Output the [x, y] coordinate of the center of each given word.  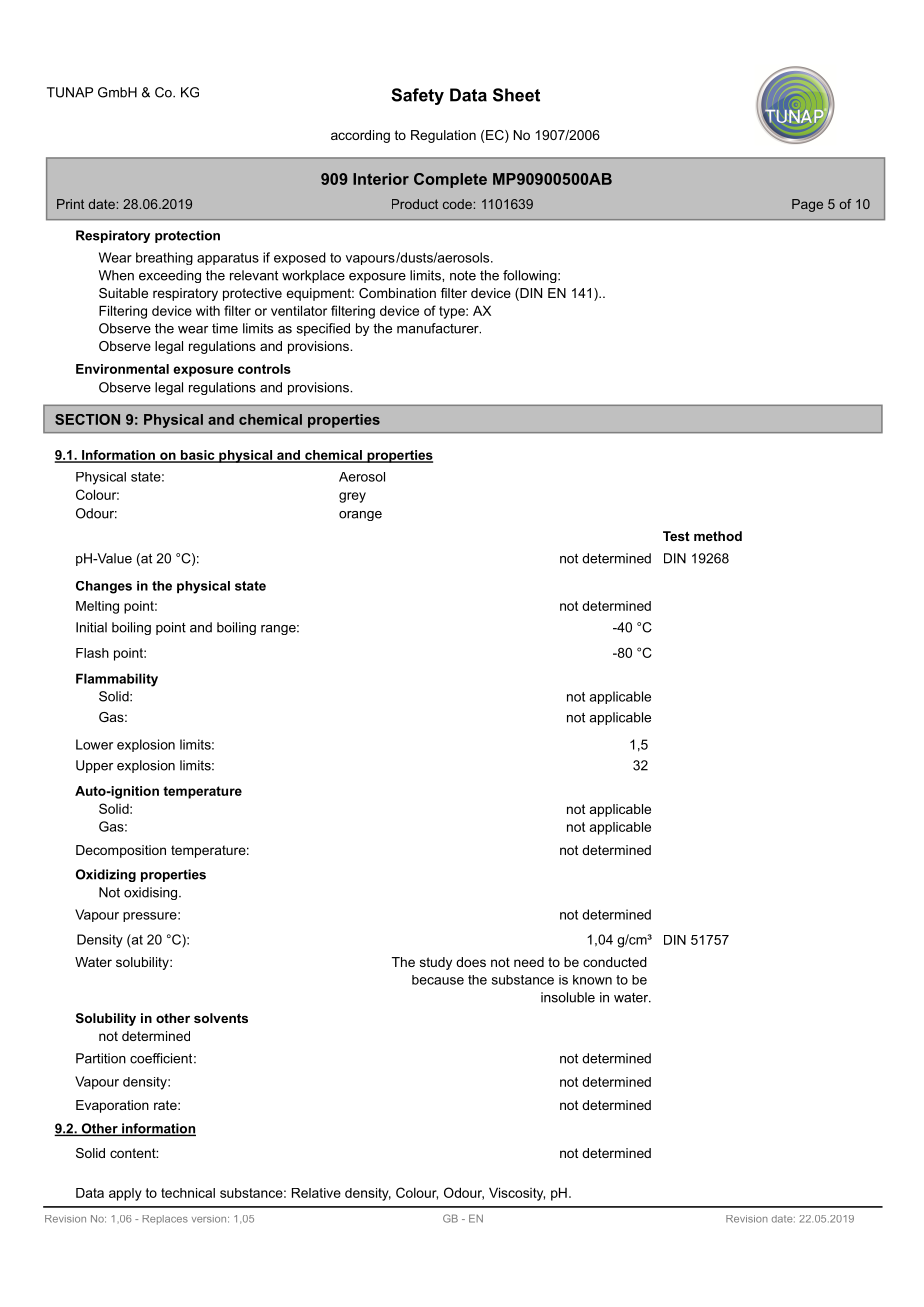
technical [188, 1193]
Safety [417, 96]
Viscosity [517, 1194]
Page [807, 205]
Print [70, 204]
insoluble [568, 997]
